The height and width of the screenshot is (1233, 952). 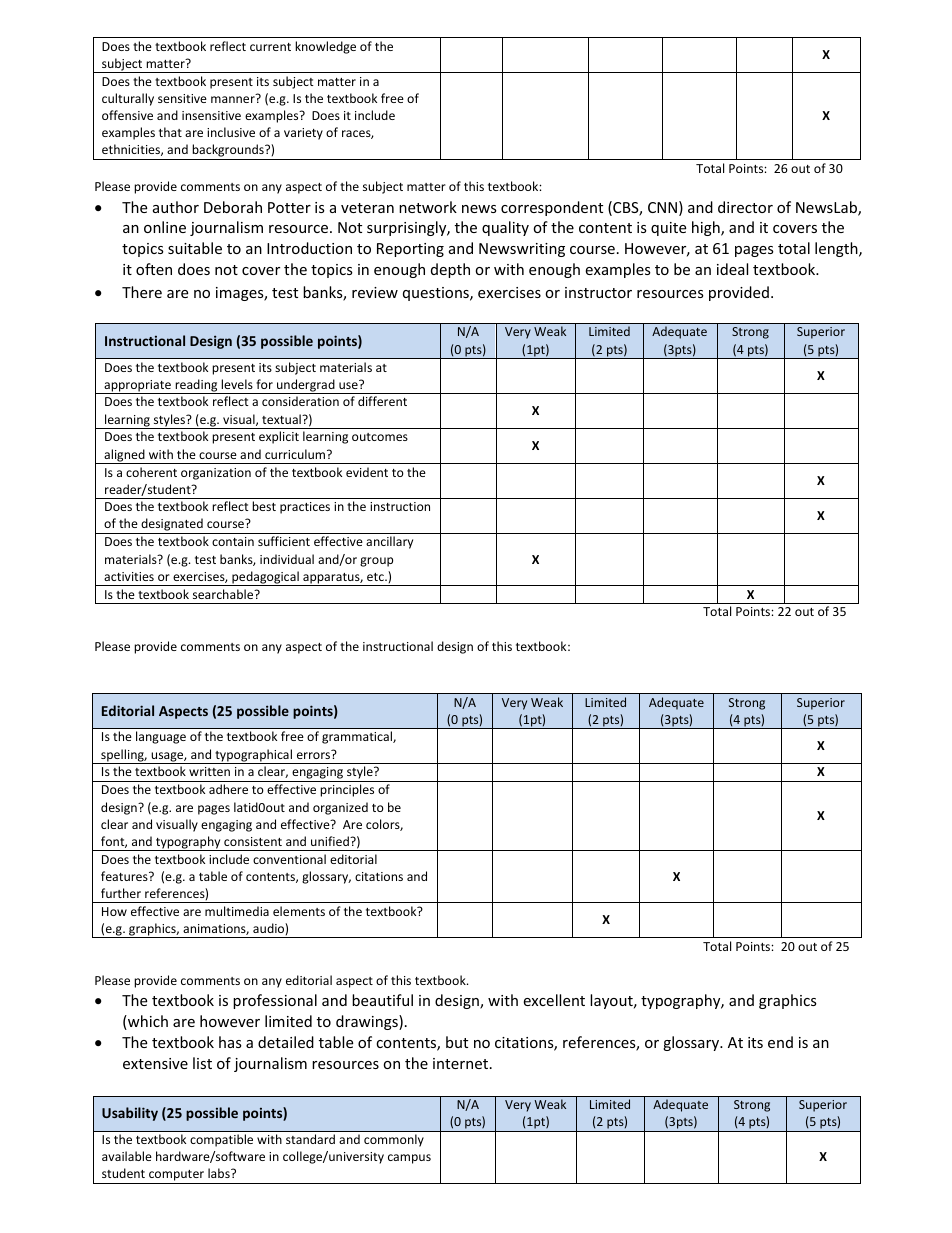 What do you see at coordinates (325, 47) in the screenshot?
I see `knowledge` at bounding box center [325, 47].
